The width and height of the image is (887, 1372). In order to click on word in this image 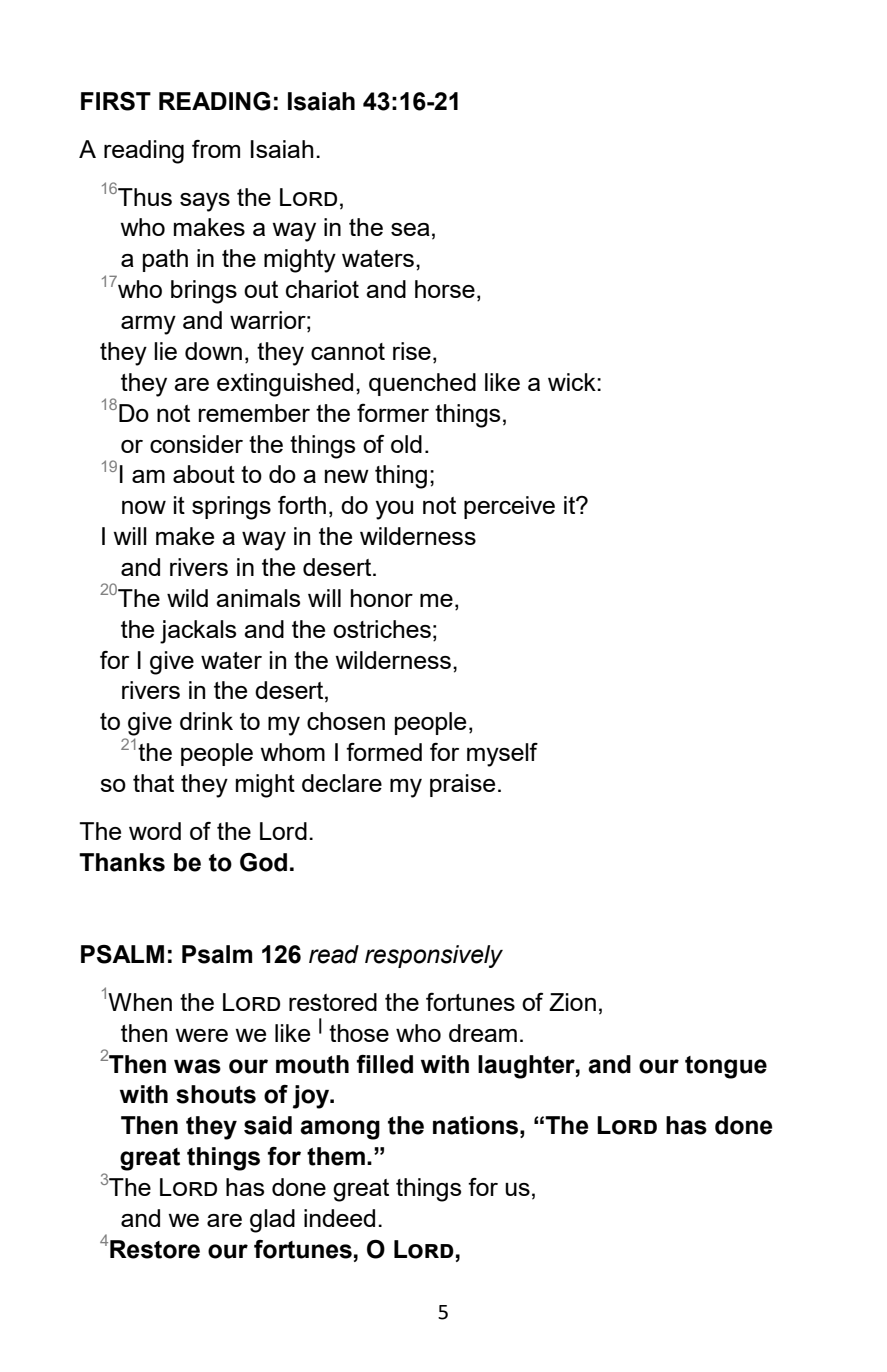, I will do `click(155, 831)`.
